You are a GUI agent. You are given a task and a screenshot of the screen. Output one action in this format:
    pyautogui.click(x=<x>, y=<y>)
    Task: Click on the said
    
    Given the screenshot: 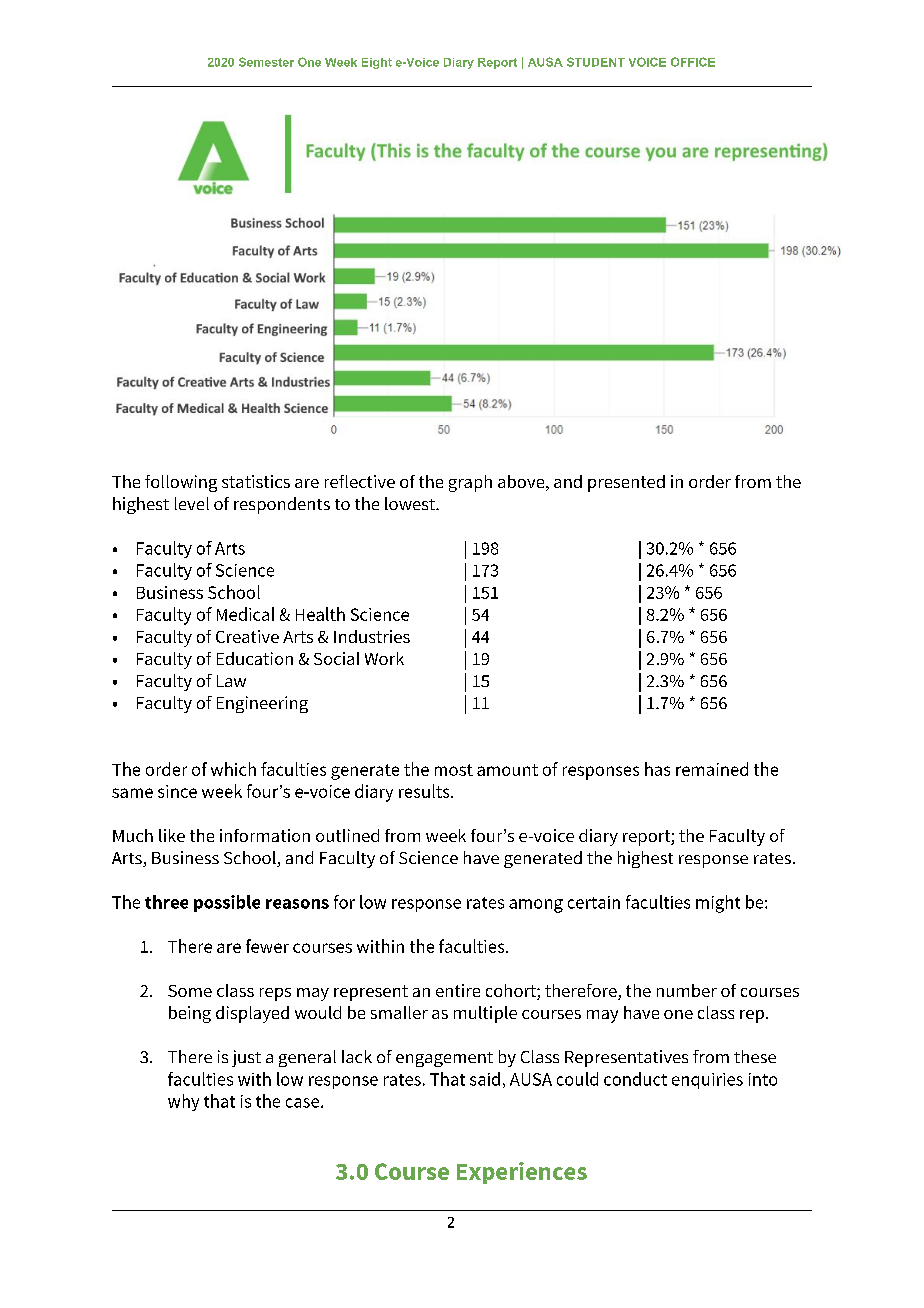 What is the action you would take?
    pyautogui.click(x=485, y=1079)
